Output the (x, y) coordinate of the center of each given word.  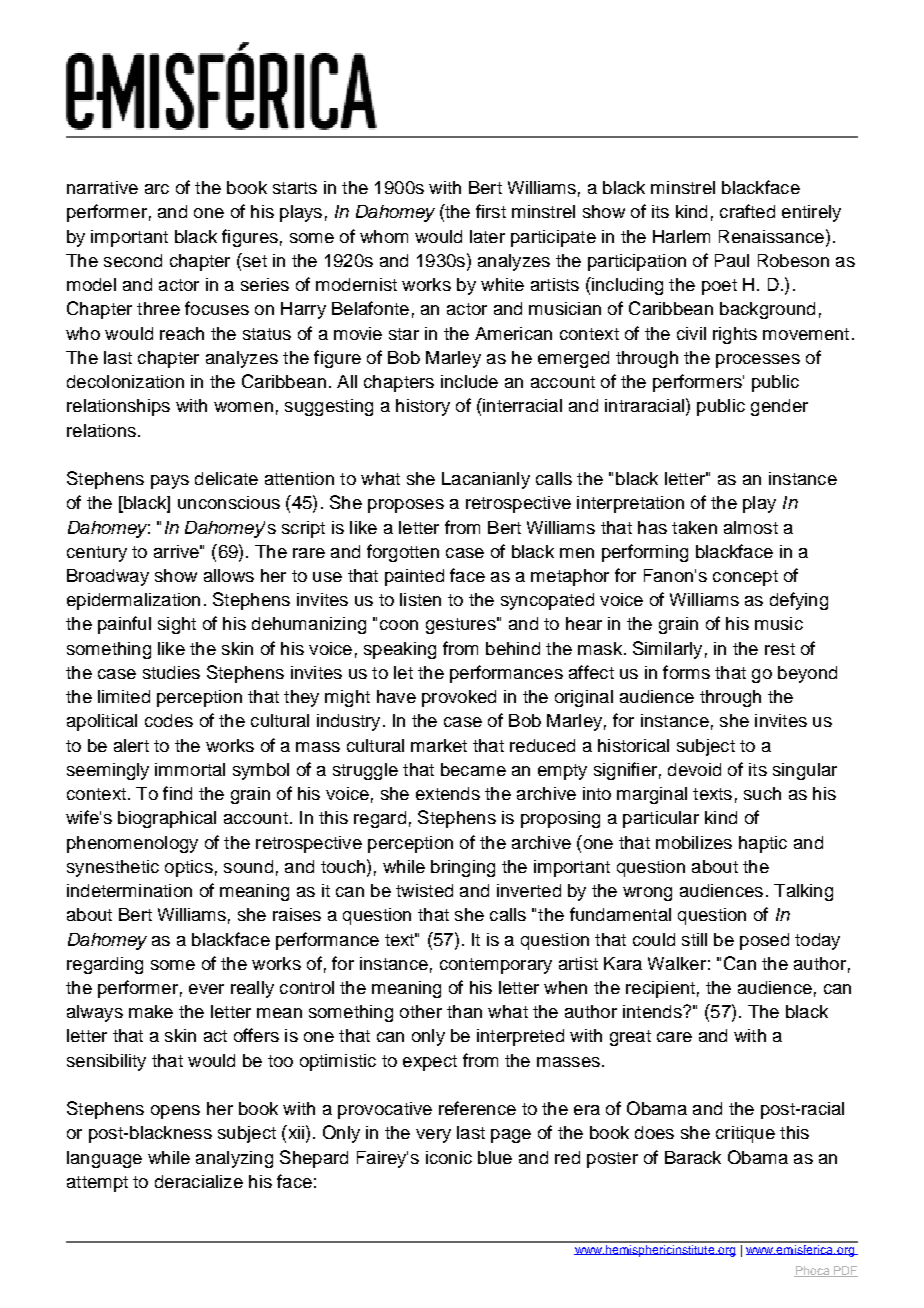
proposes (406, 506)
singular (805, 771)
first (491, 211)
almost (751, 527)
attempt (97, 1184)
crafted (747, 211)
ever (206, 989)
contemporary (496, 966)
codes (169, 720)
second (133, 260)
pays (170, 482)
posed (764, 941)
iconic (449, 1157)
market (439, 745)
